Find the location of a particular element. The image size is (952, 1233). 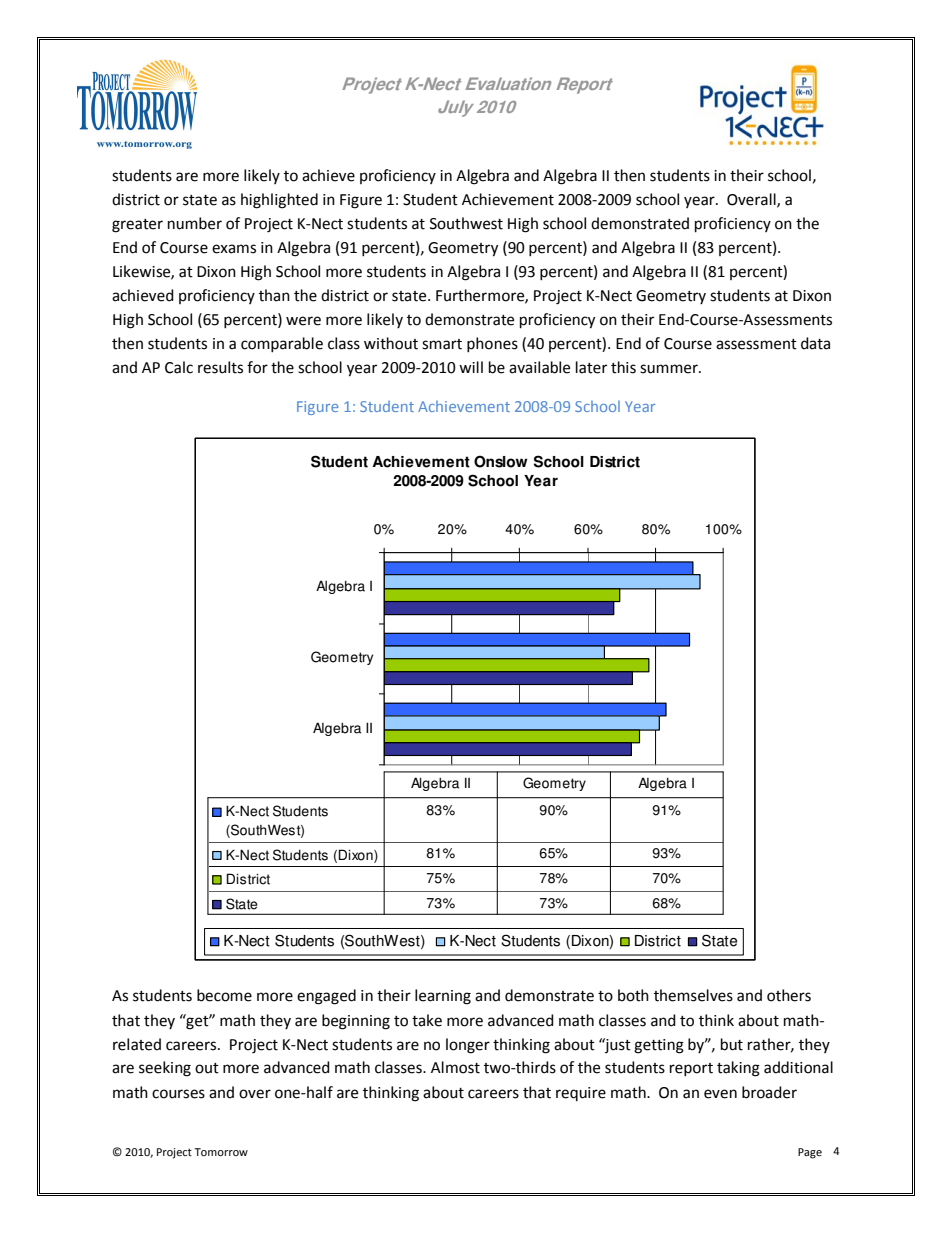

data is located at coordinates (815, 343).
